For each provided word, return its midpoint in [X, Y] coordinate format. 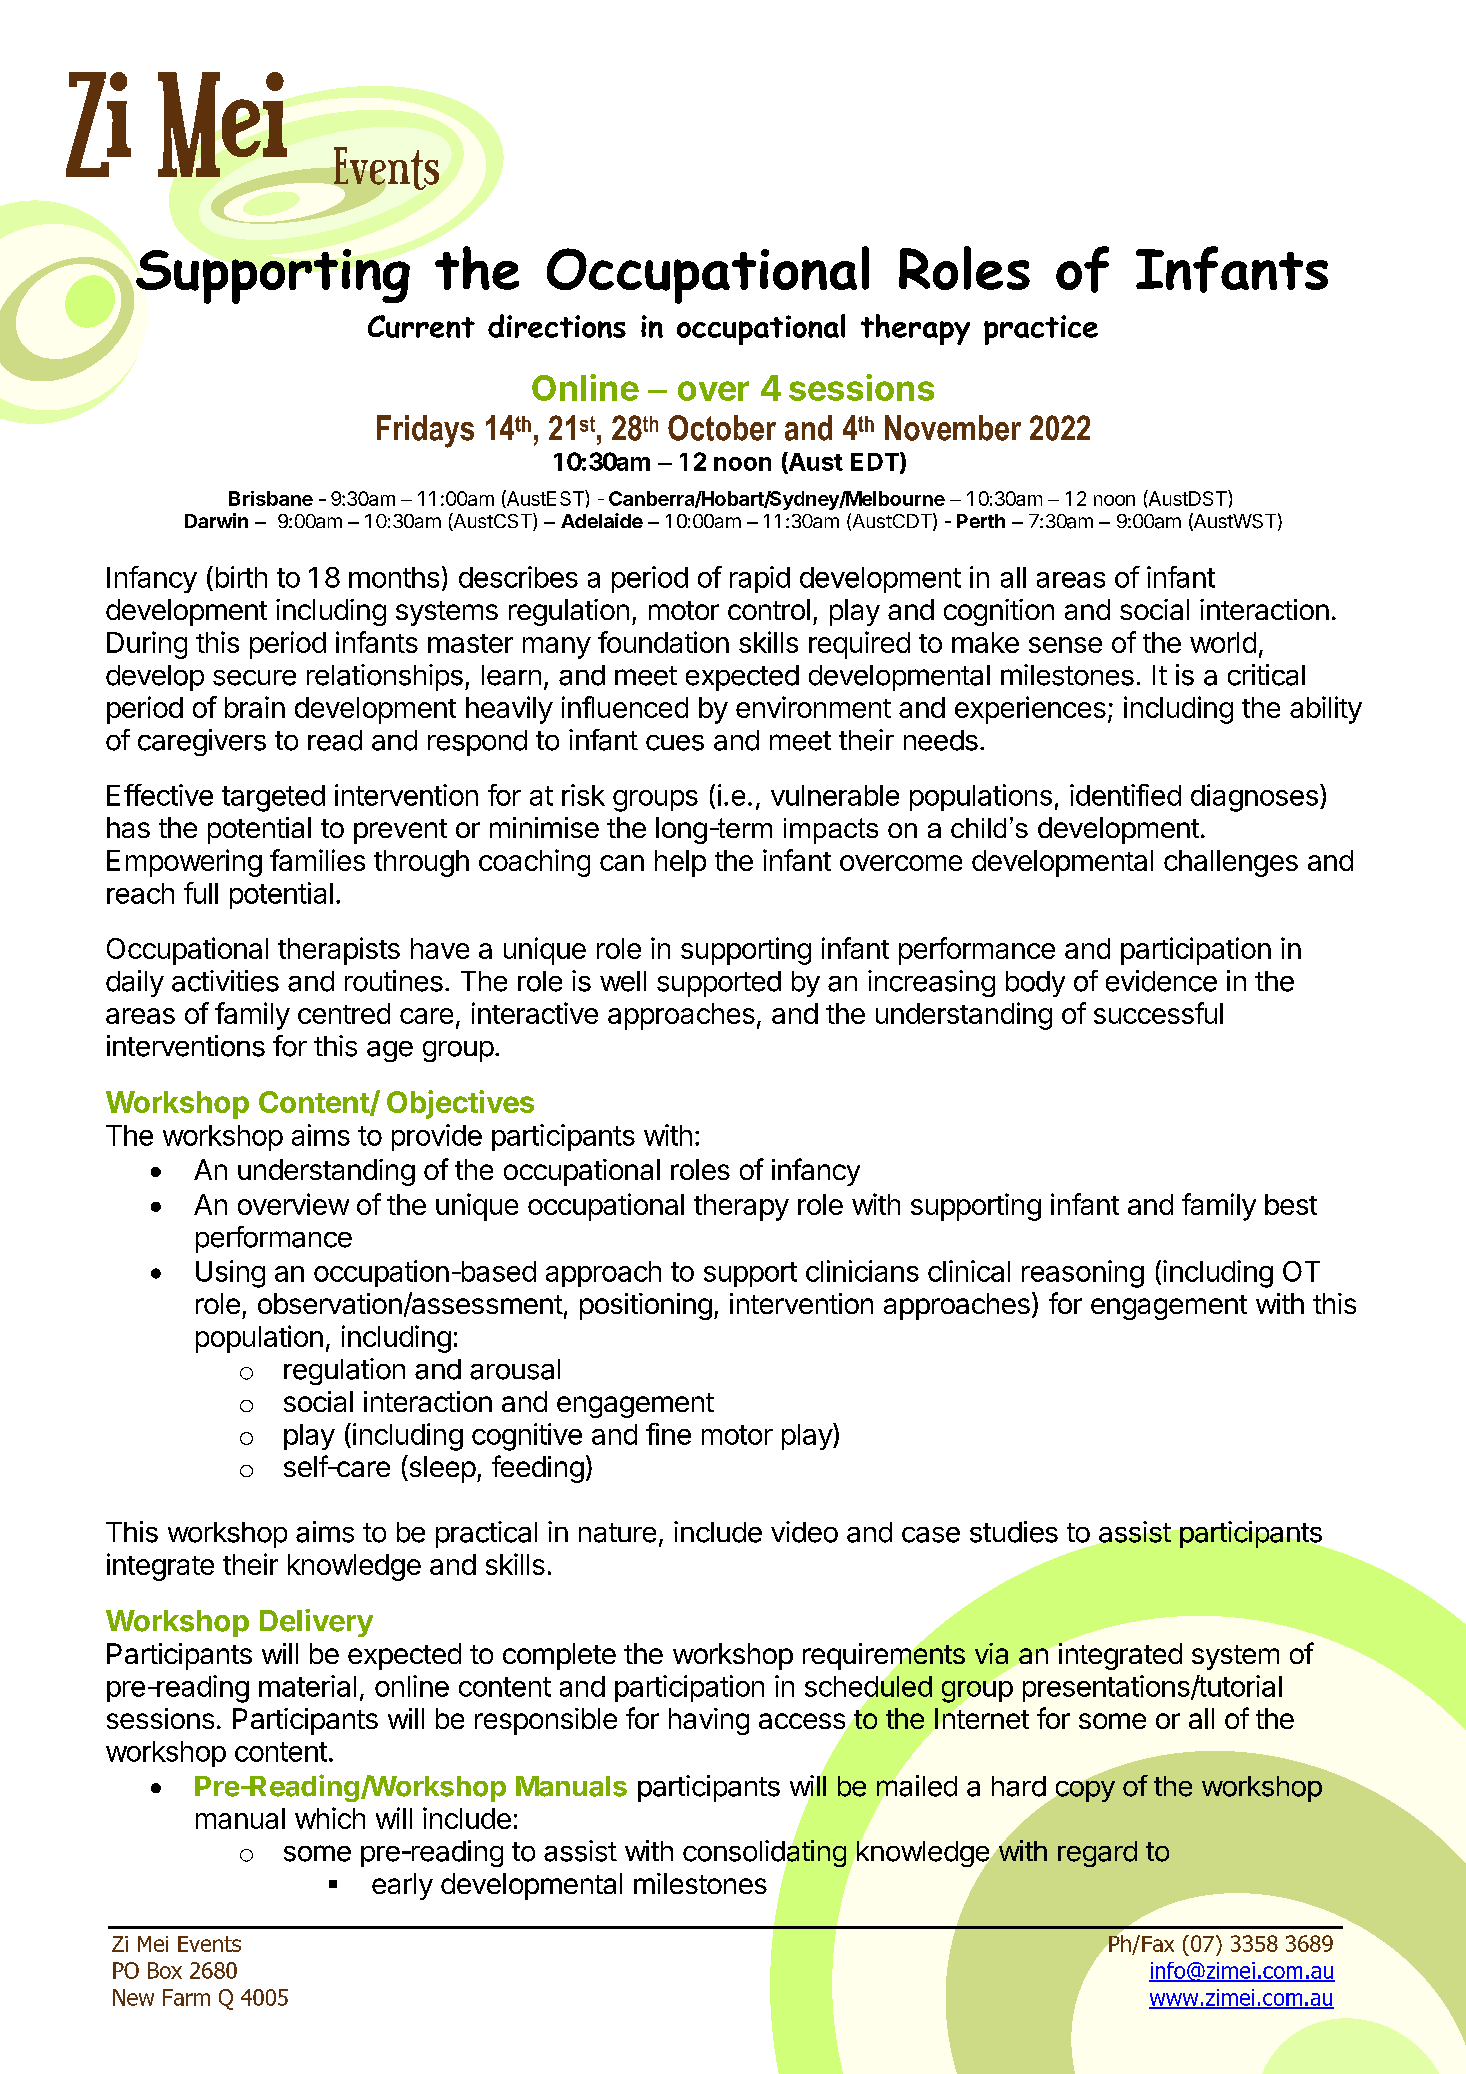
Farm [186, 1997]
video [804, 1532]
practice [1041, 330]
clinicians [862, 1271]
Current [421, 326]
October [722, 428]
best [1291, 1204]
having [709, 1721]
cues [675, 743]
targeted [273, 798]
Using [230, 1274]
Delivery [316, 1623]
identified [1125, 795]
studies [1014, 1532]
